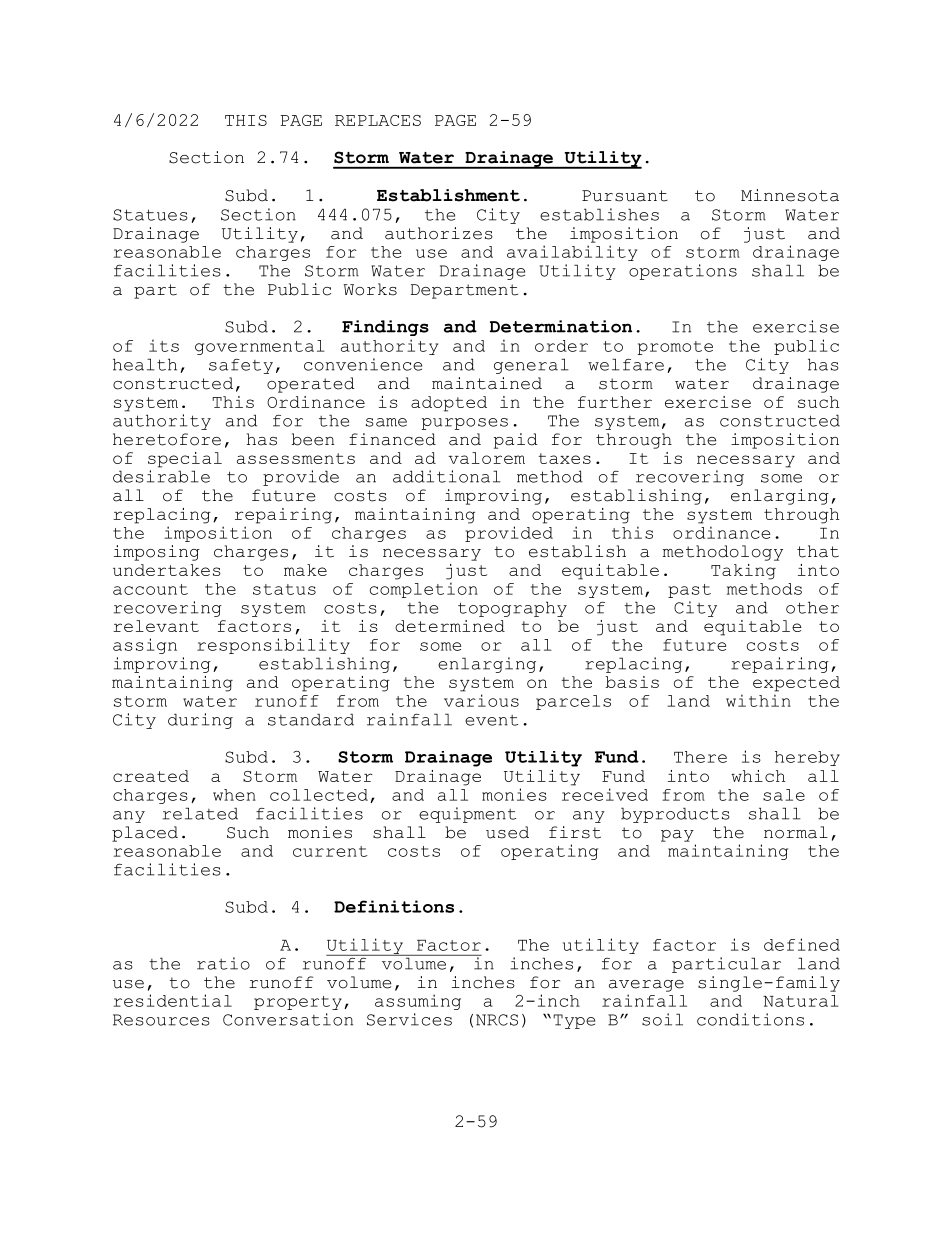  Describe the element at coordinates (615, 402) in the document. I see `further` at that location.
